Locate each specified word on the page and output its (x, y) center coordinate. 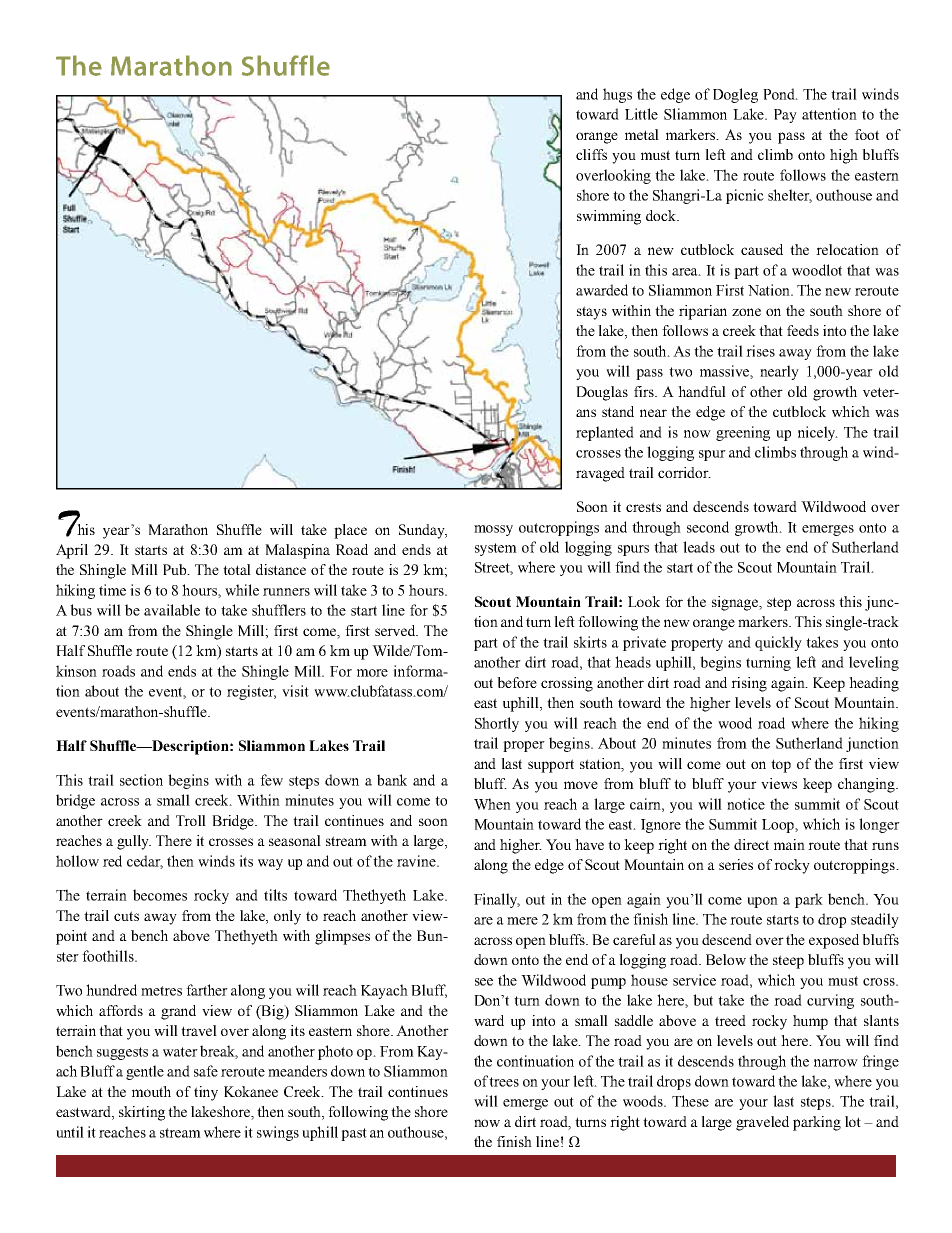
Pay (785, 116)
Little (641, 114)
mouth (151, 1091)
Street (494, 568)
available (172, 610)
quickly (778, 643)
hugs (617, 95)
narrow (836, 1063)
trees (504, 1082)
